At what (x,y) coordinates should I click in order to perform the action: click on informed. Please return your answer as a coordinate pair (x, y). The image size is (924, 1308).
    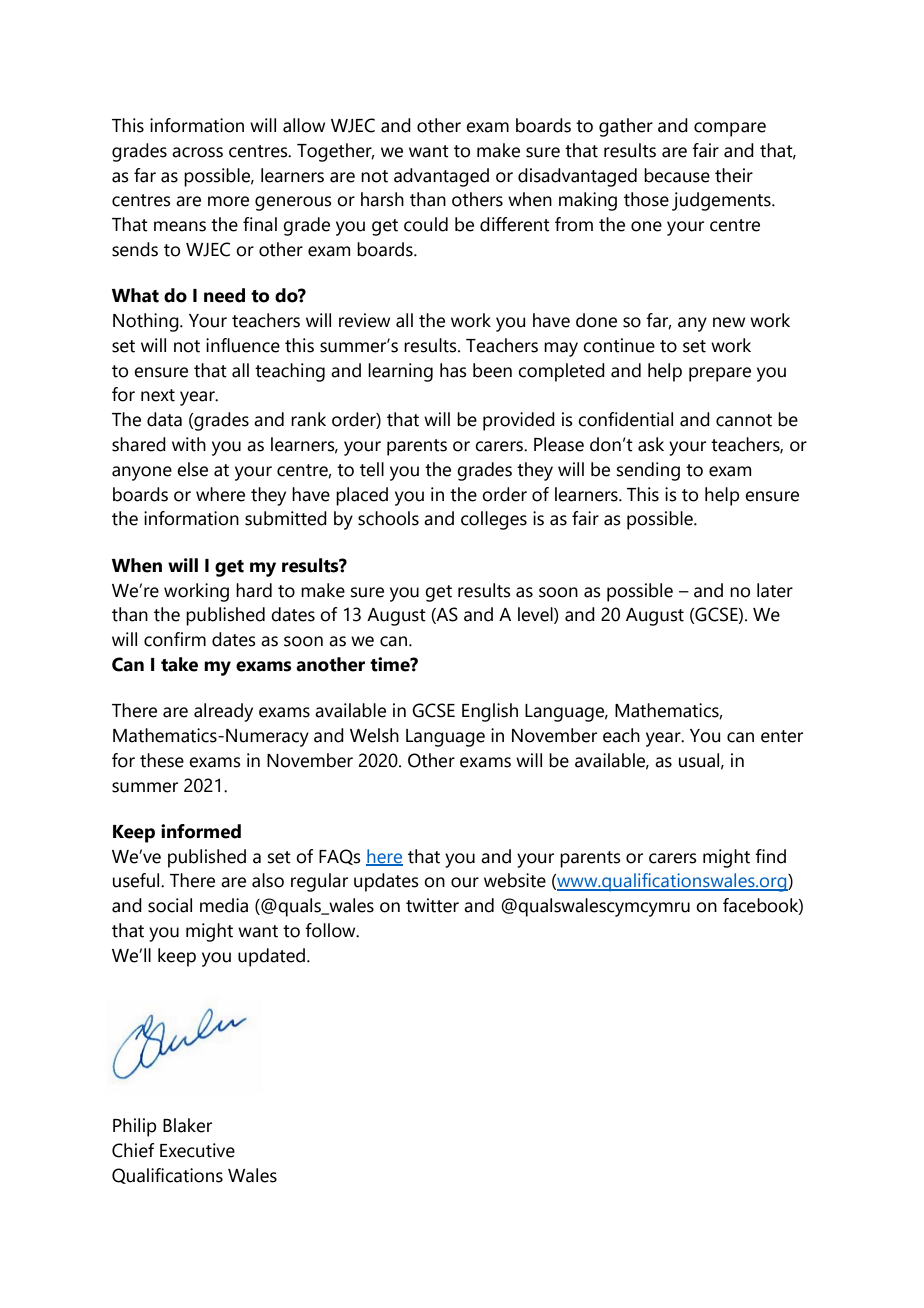
    Looking at the image, I should click on (201, 831).
